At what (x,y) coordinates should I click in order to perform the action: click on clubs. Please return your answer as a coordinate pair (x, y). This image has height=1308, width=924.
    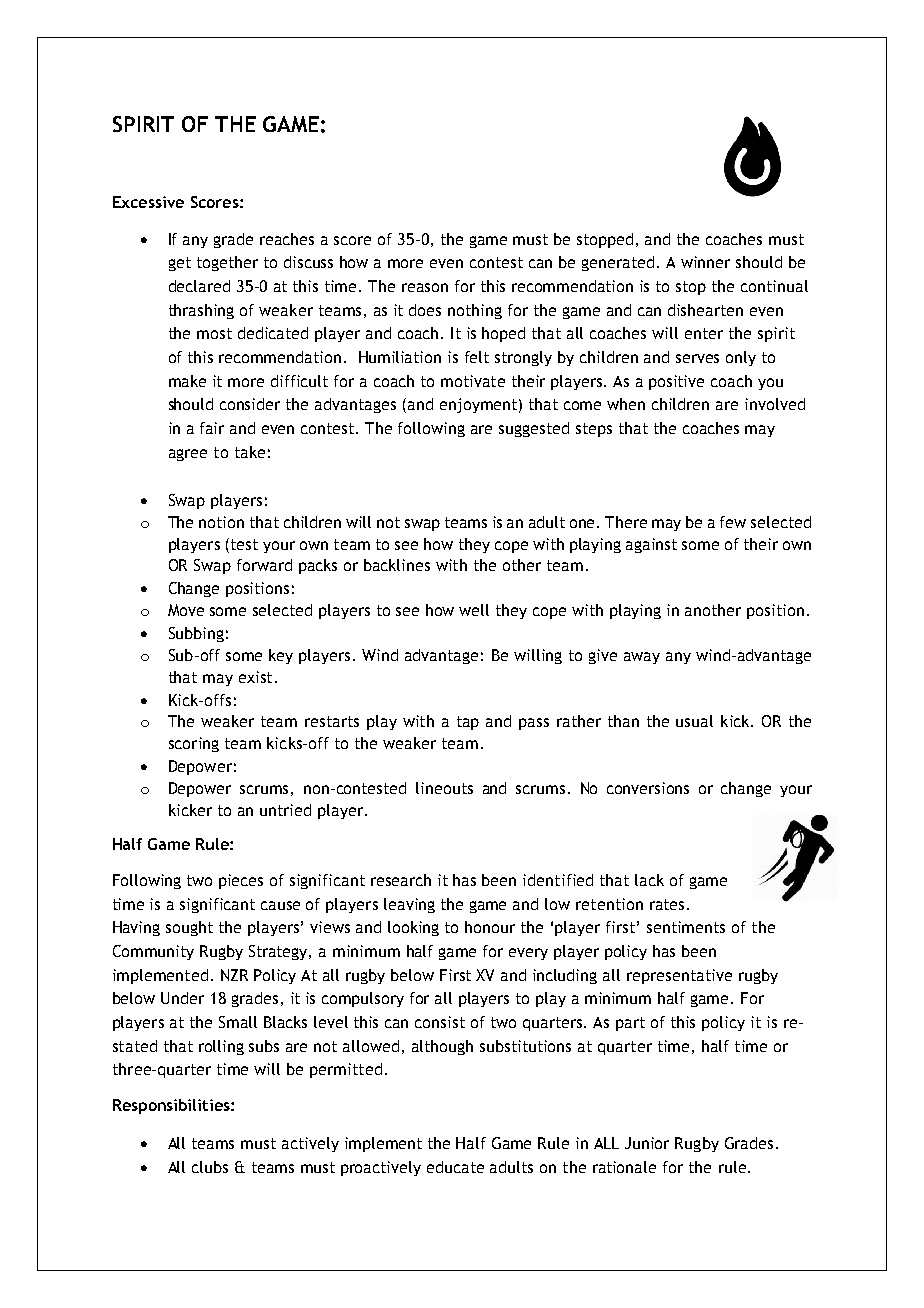
    Looking at the image, I should click on (210, 1167).
